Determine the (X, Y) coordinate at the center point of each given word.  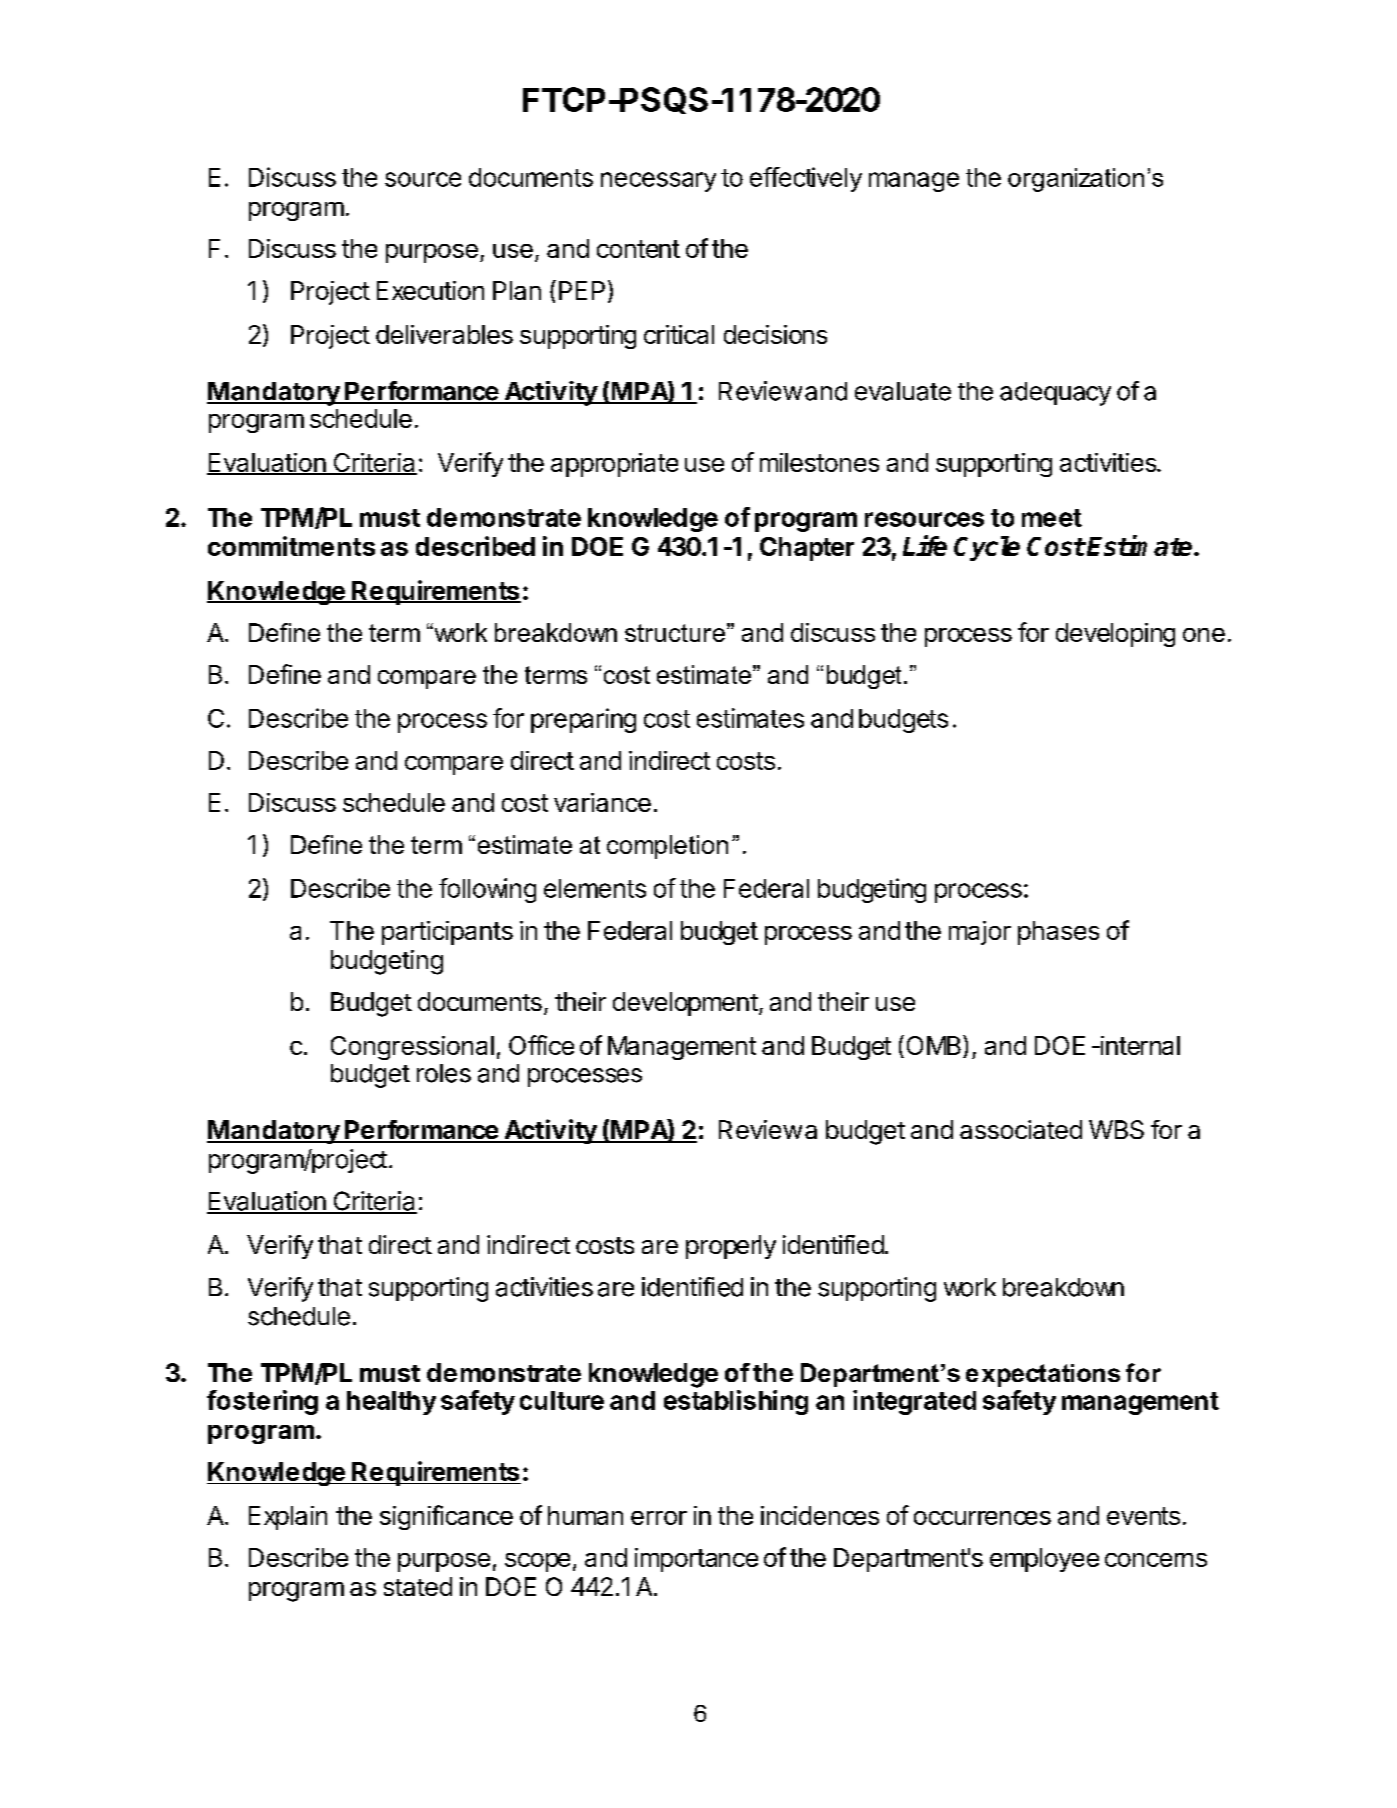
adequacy (1055, 394)
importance (696, 1560)
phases (1058, 933)
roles (444, 1073)
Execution (430, 290)
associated (1021, 1129)
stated (418, 1586)
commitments (291, 546)
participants (447, 933)
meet (1052, 518)
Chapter (807, 549)
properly (731, 1247)
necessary (658, 182)
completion (667, 847)
